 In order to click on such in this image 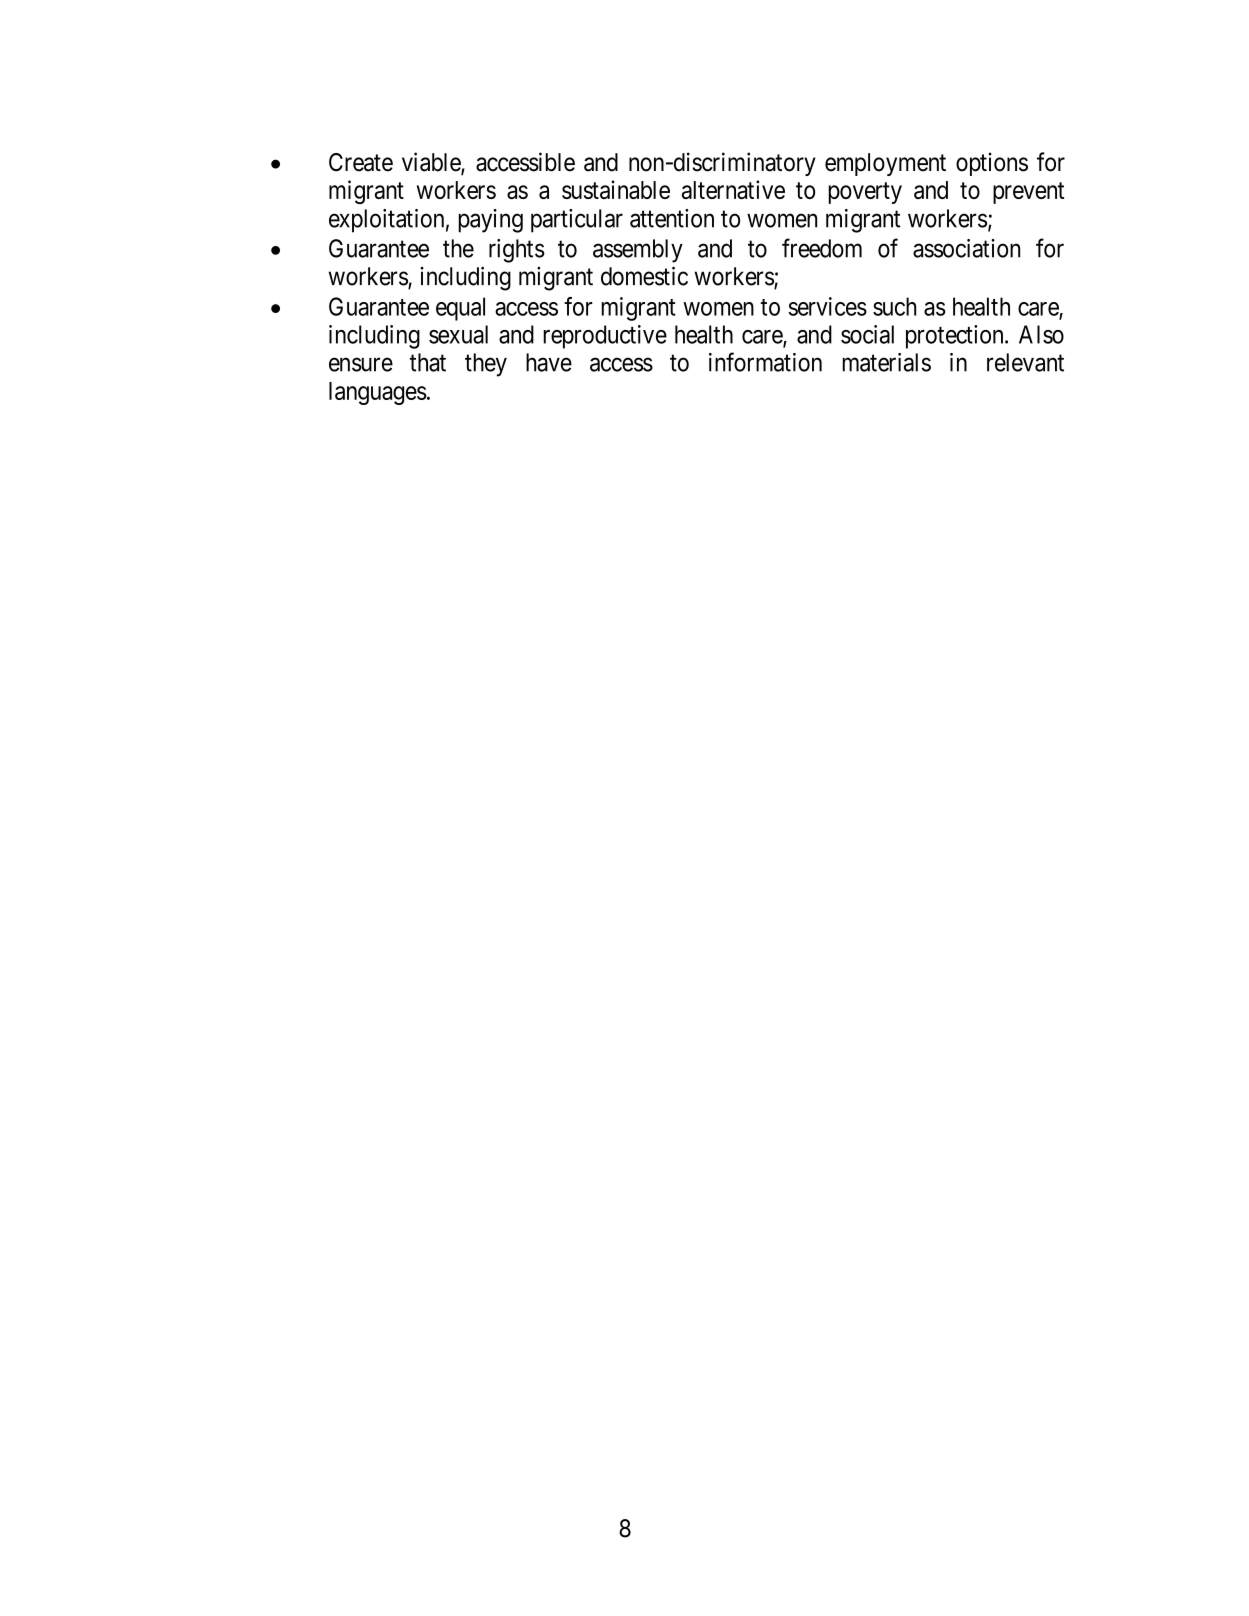, I will do `click(894, 306)`.
